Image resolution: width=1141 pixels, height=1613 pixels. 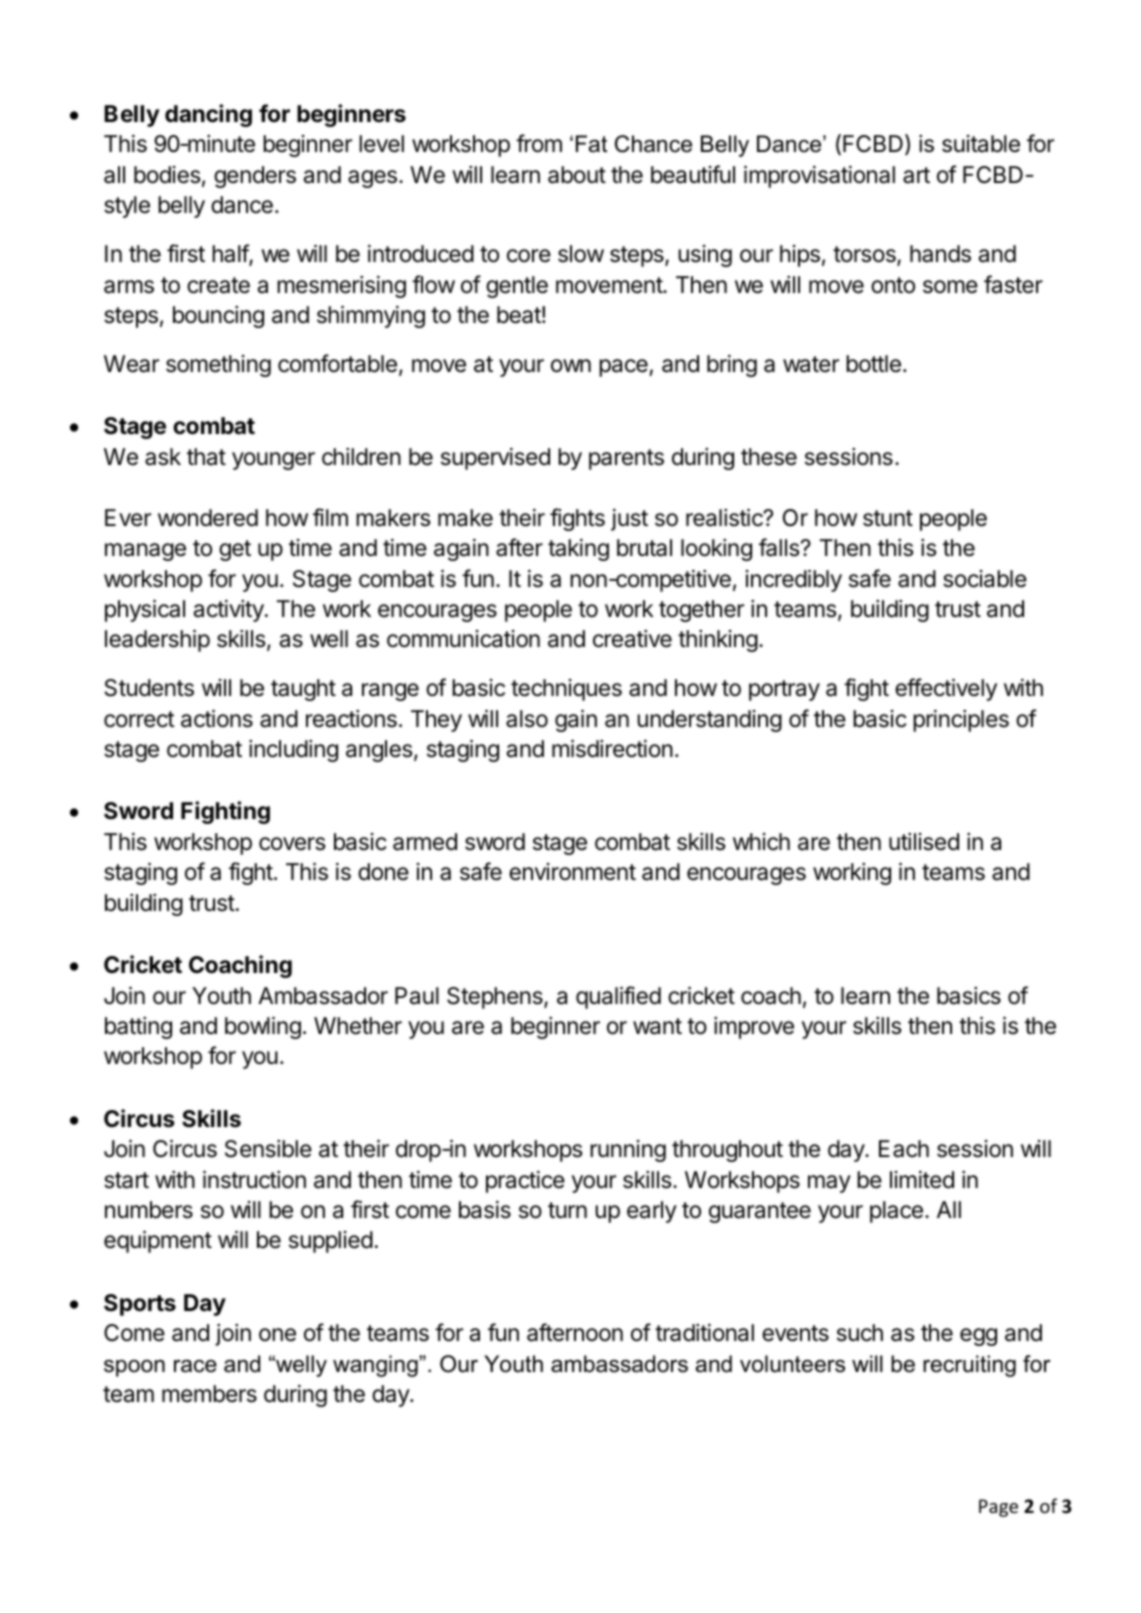 I want to click on suitable, so click(x=981, y=144).
